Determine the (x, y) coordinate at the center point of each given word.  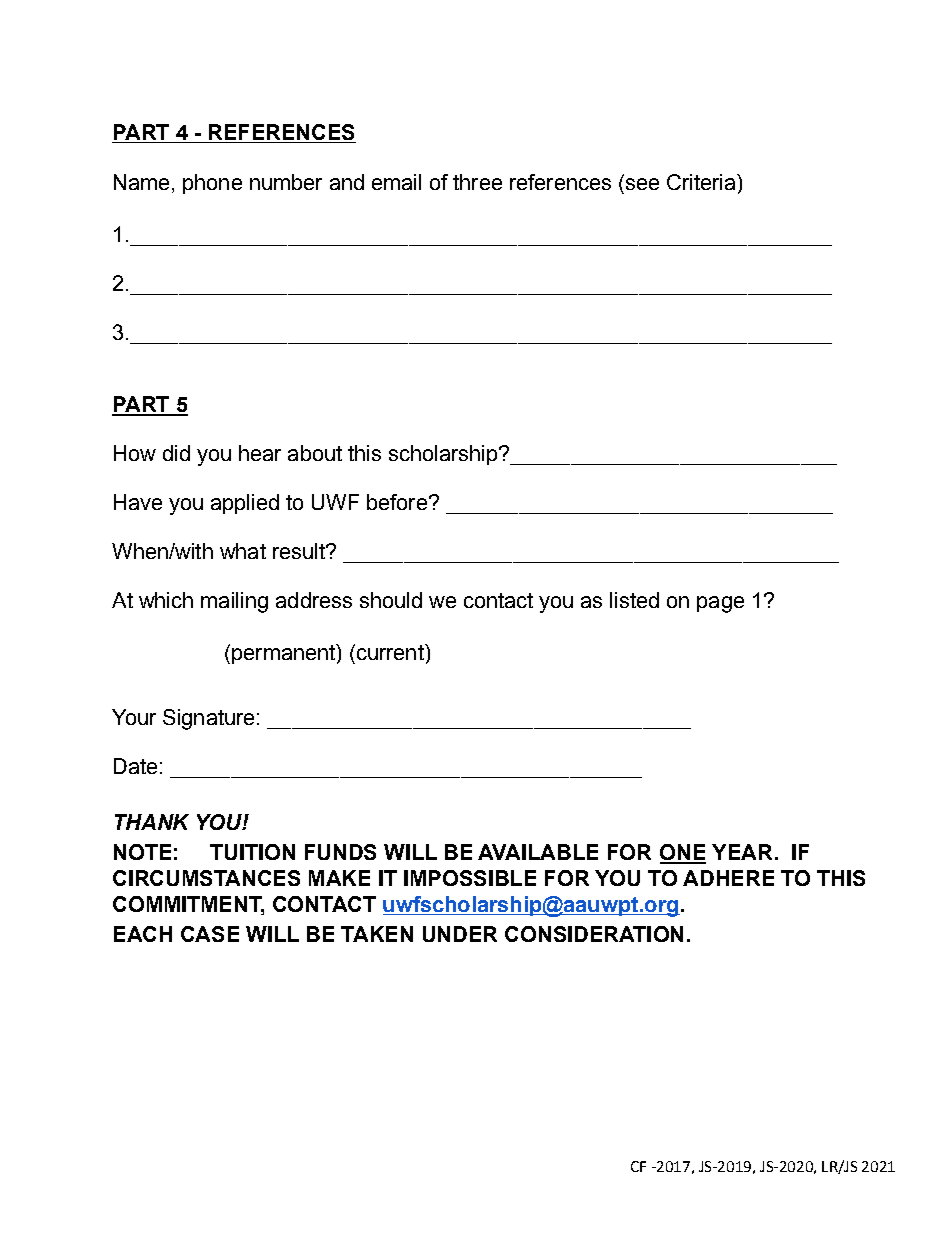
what (243, 551)
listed (634, 600)
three (477, 182)
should (391, 600)
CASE (210, 934)
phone (212, 184)
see (642, 184)
